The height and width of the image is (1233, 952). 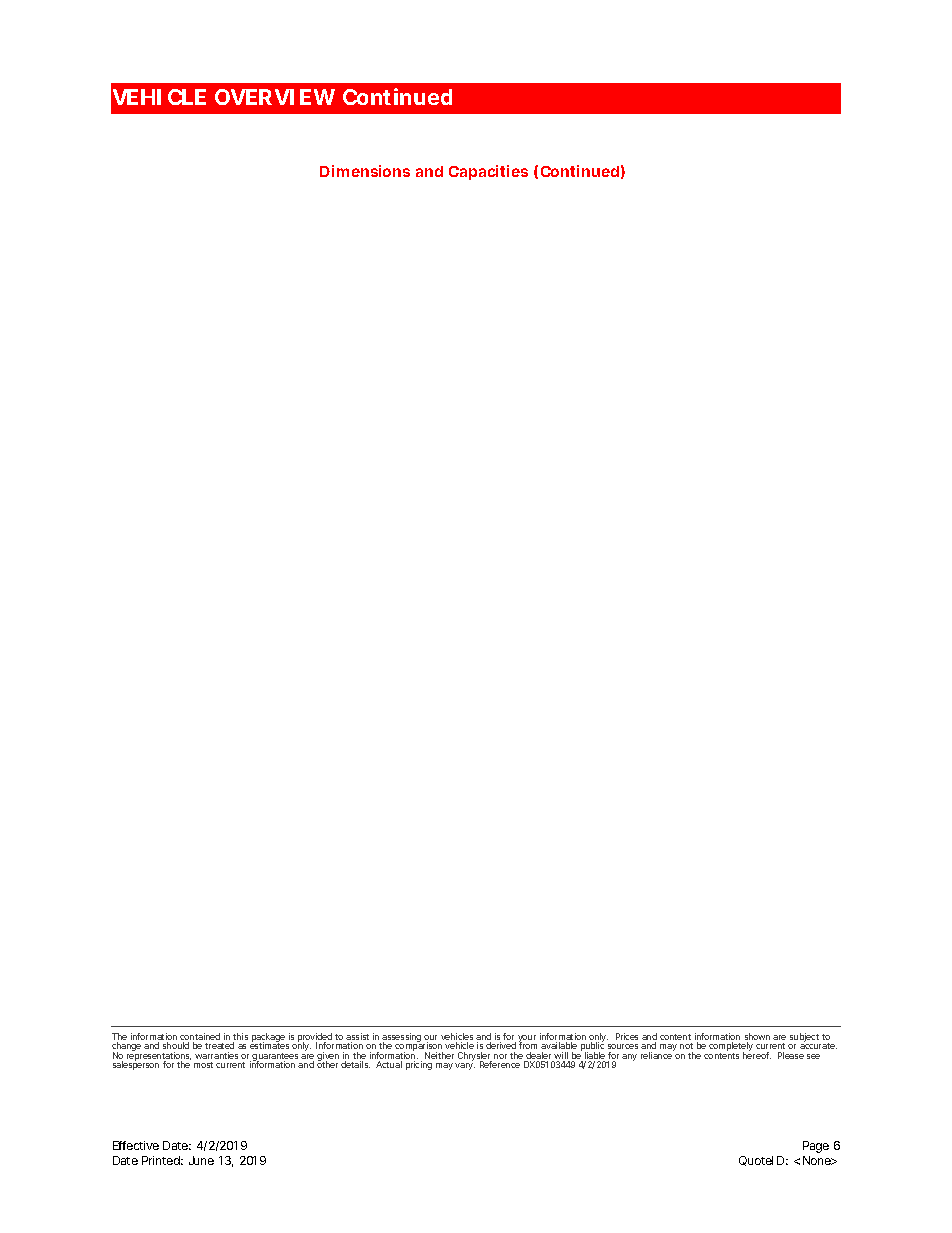 What do you see at coordinates (757, 1038) in the image?
I see `shown` at bounding box center [757, 1038].
